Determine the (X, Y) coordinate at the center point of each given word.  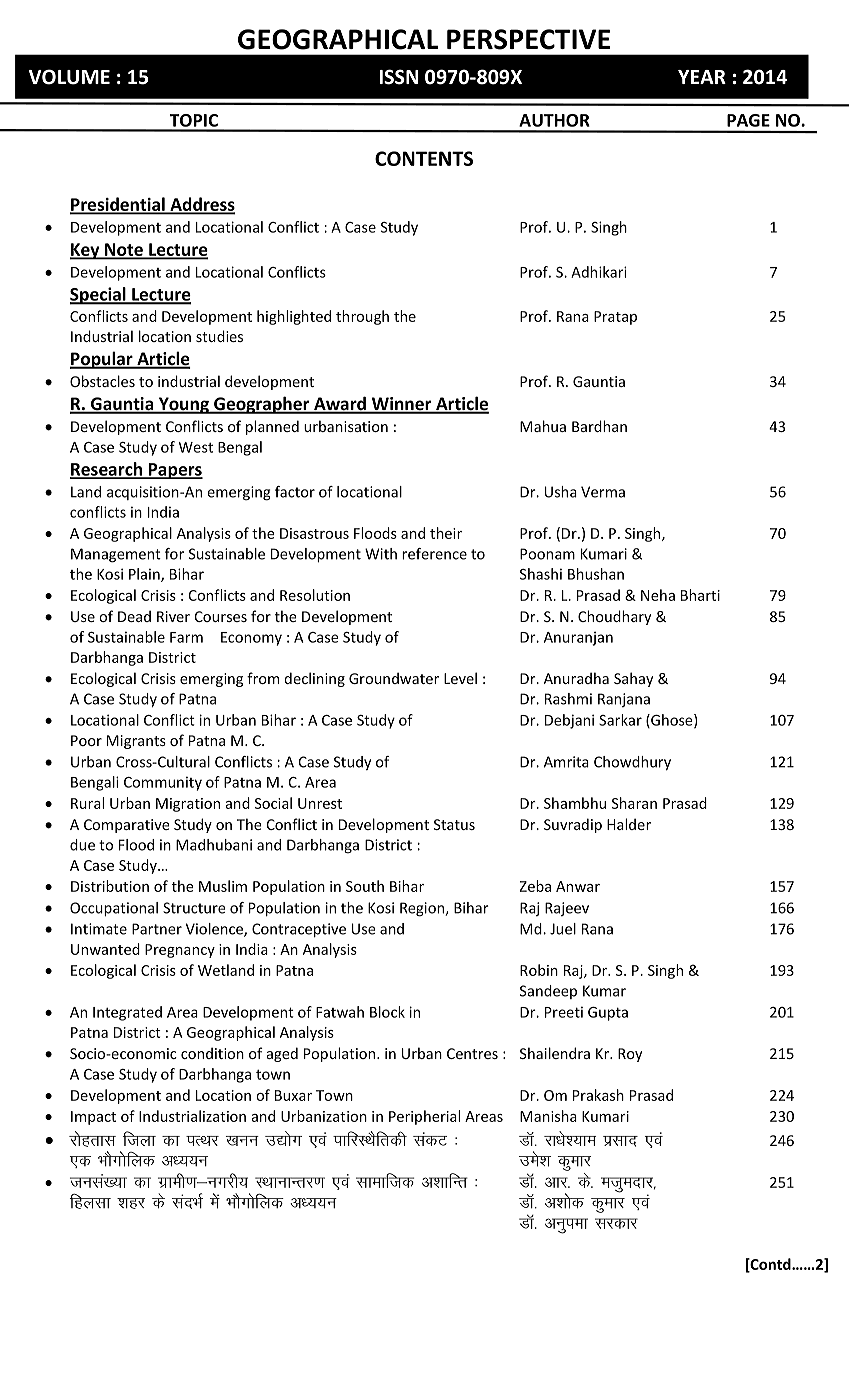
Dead (134, 616)
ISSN (398, 77)
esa (215, 1201)
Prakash (598, 1095)
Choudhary (614, 617)
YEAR (702, 77)
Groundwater (394, 678)
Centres (472, 1053)
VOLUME (69, 77)
